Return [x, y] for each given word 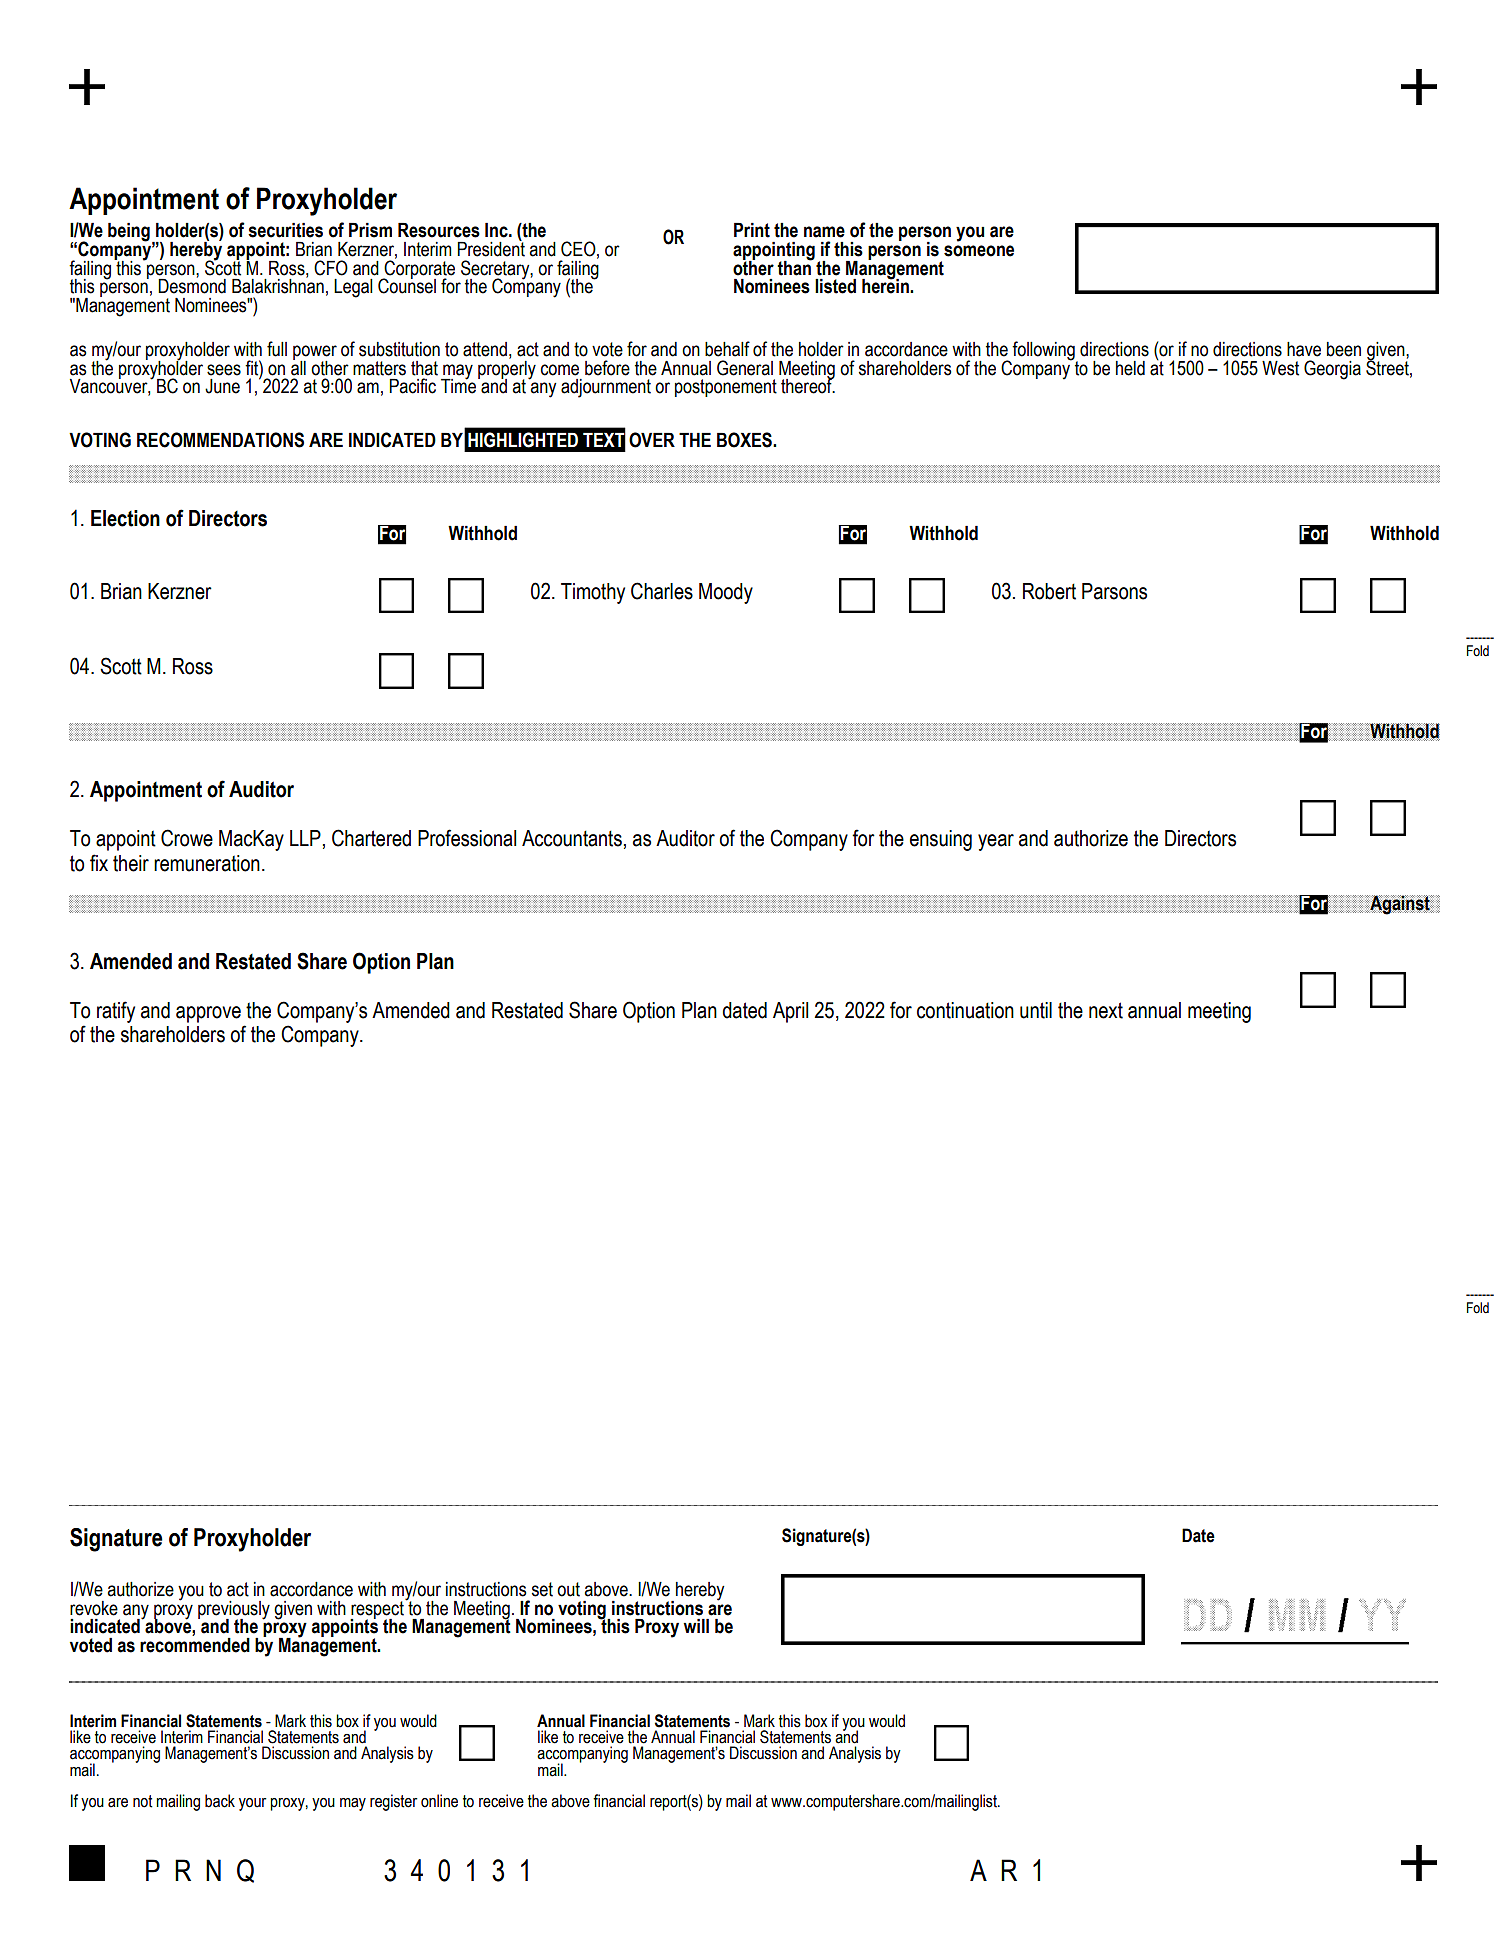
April [790, 1012]
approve [208, 1014]
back [220, 1801]
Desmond [192, 285]
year [996, 842]
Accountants [572, 838]
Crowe [187, 838]
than [795, 267]
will [696, 1626]
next [1106, 1010]
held [1130, 368]
